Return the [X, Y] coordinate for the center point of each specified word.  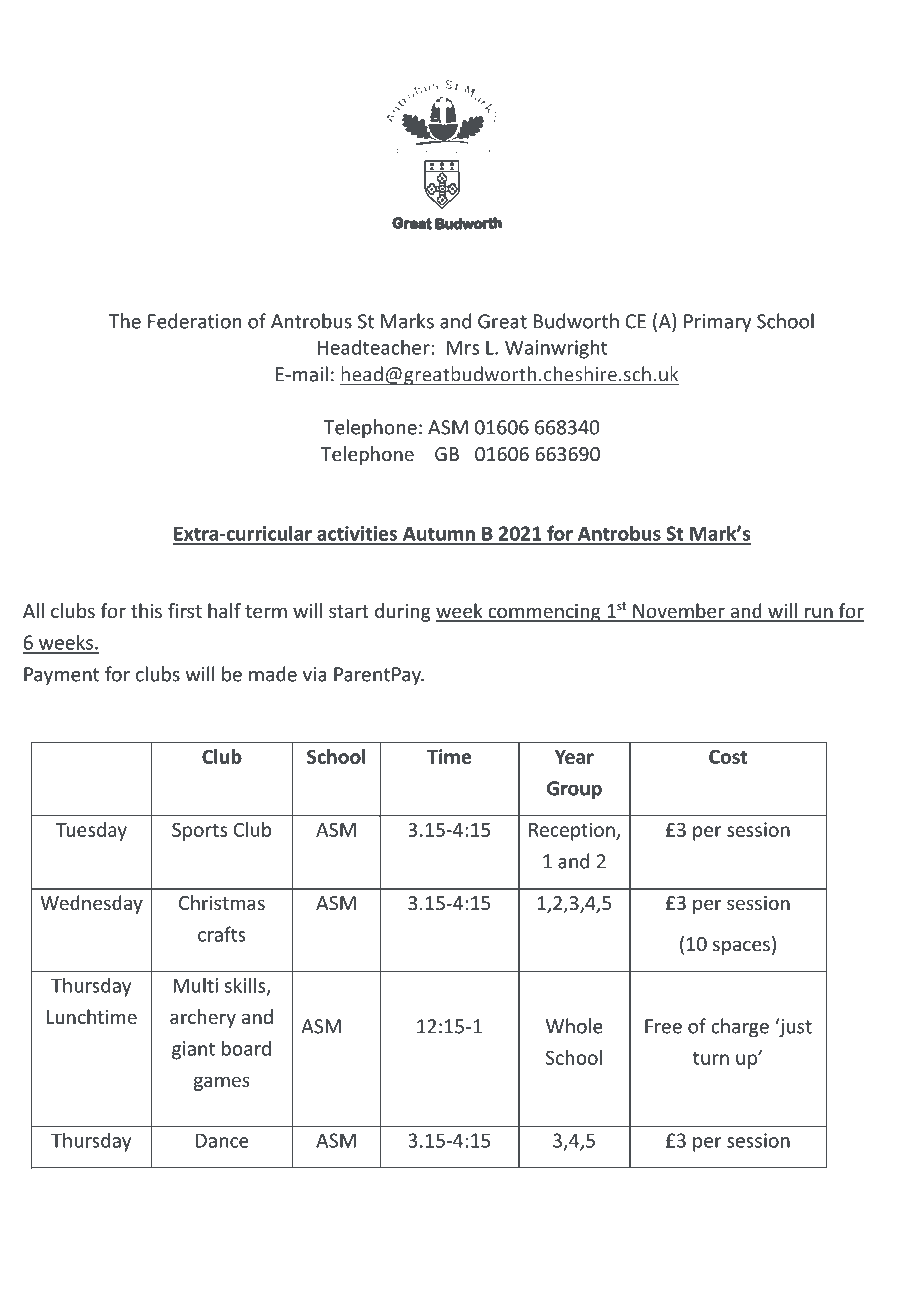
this [146, 610]
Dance [222, 1140]
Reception [573, 831]
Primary [717, 323]
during [403, 612]
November [679, 612]
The [125, 321]
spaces [741, 947]
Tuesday [91, 831]
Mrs [463, 348]
